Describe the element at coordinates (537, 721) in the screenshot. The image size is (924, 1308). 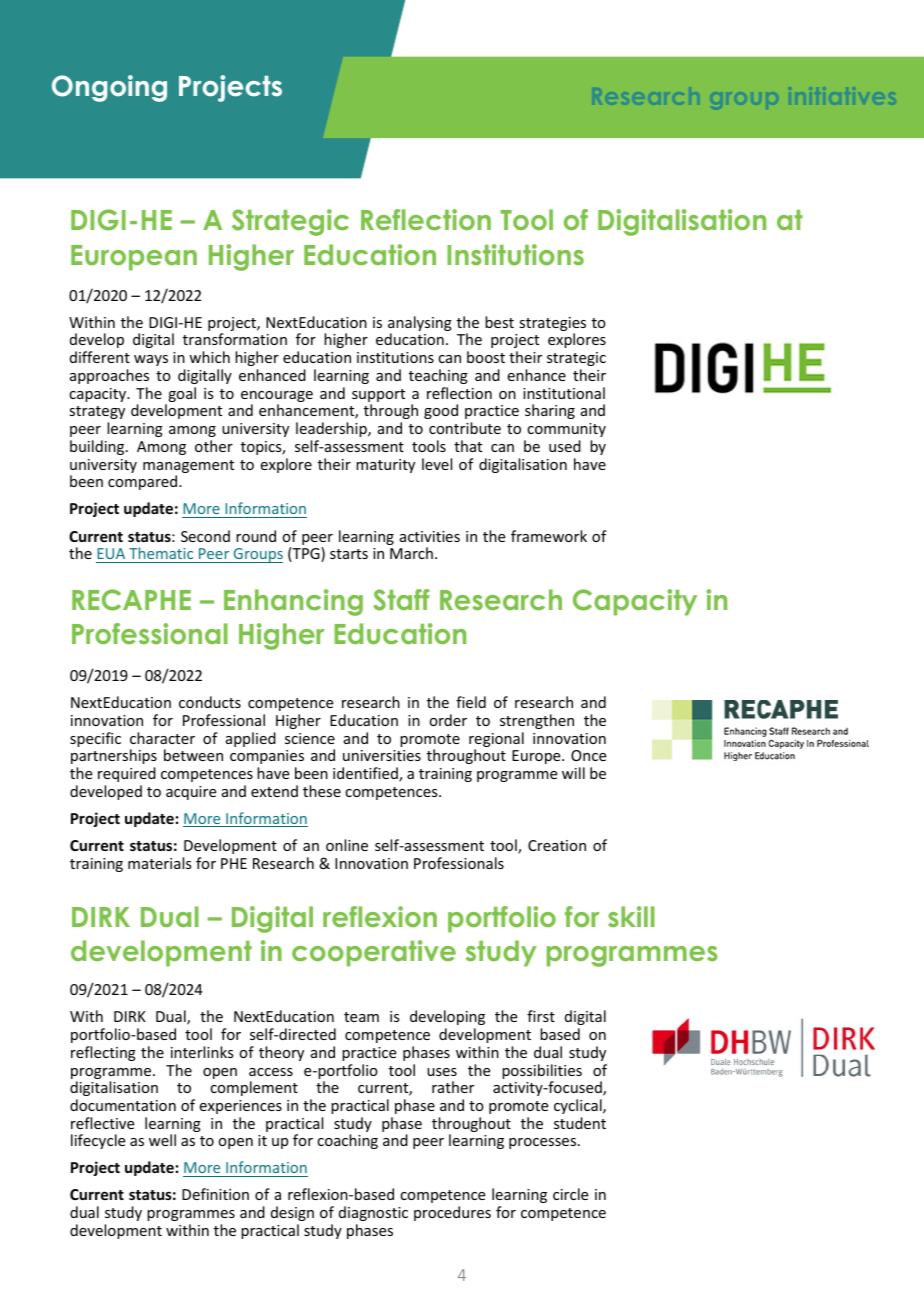
I see `strengthen` at that location.
